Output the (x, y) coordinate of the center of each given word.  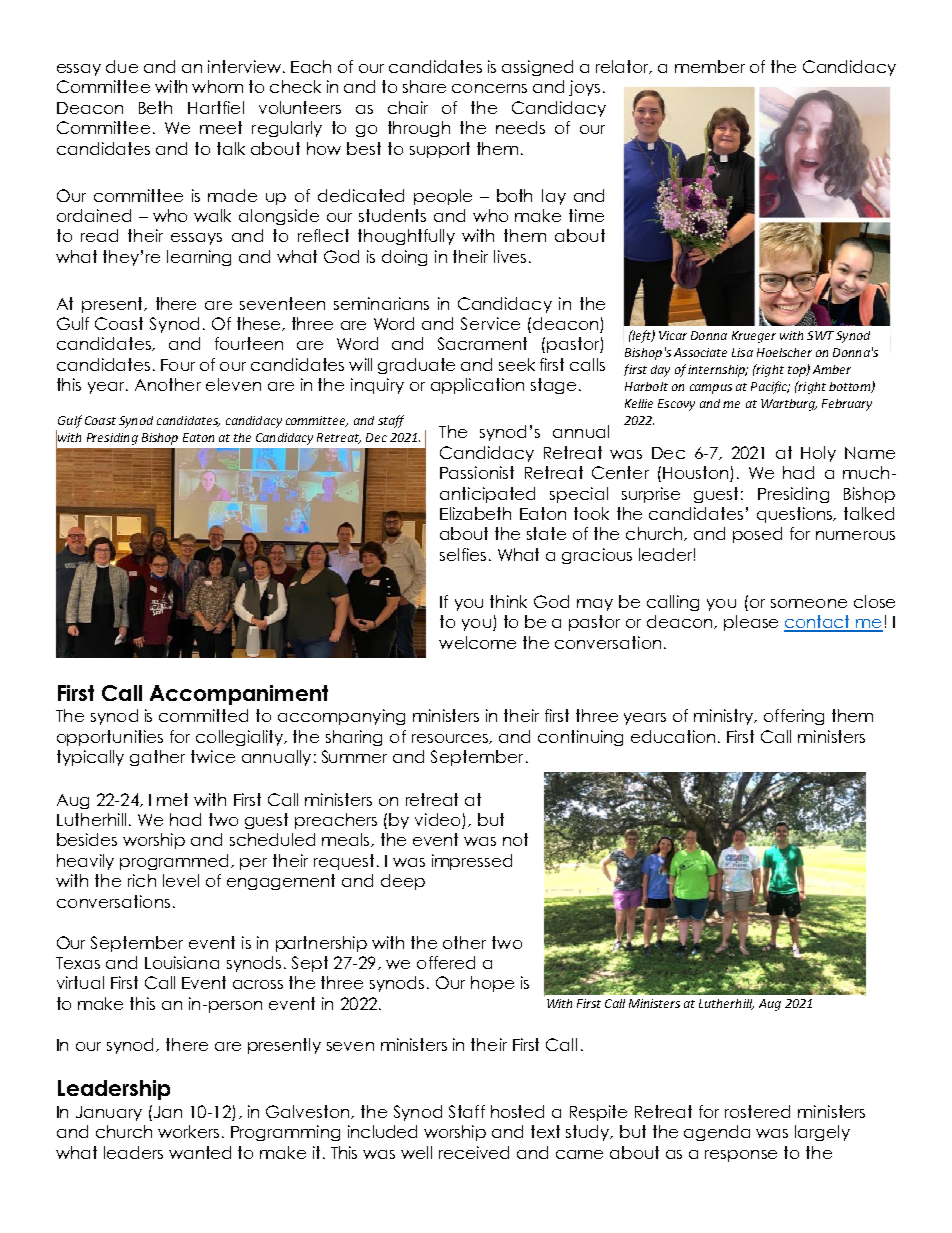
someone (809, 603)
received (474, 1152)
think (508, 601)
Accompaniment (239, 695)
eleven (233, 384)
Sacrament (482, 343)
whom (217, 86)
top (798, 371)
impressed (472, 862)
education (673, 736)
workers (188, 1131)
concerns (489, 88)
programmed (176, 862)
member (710, 66)
